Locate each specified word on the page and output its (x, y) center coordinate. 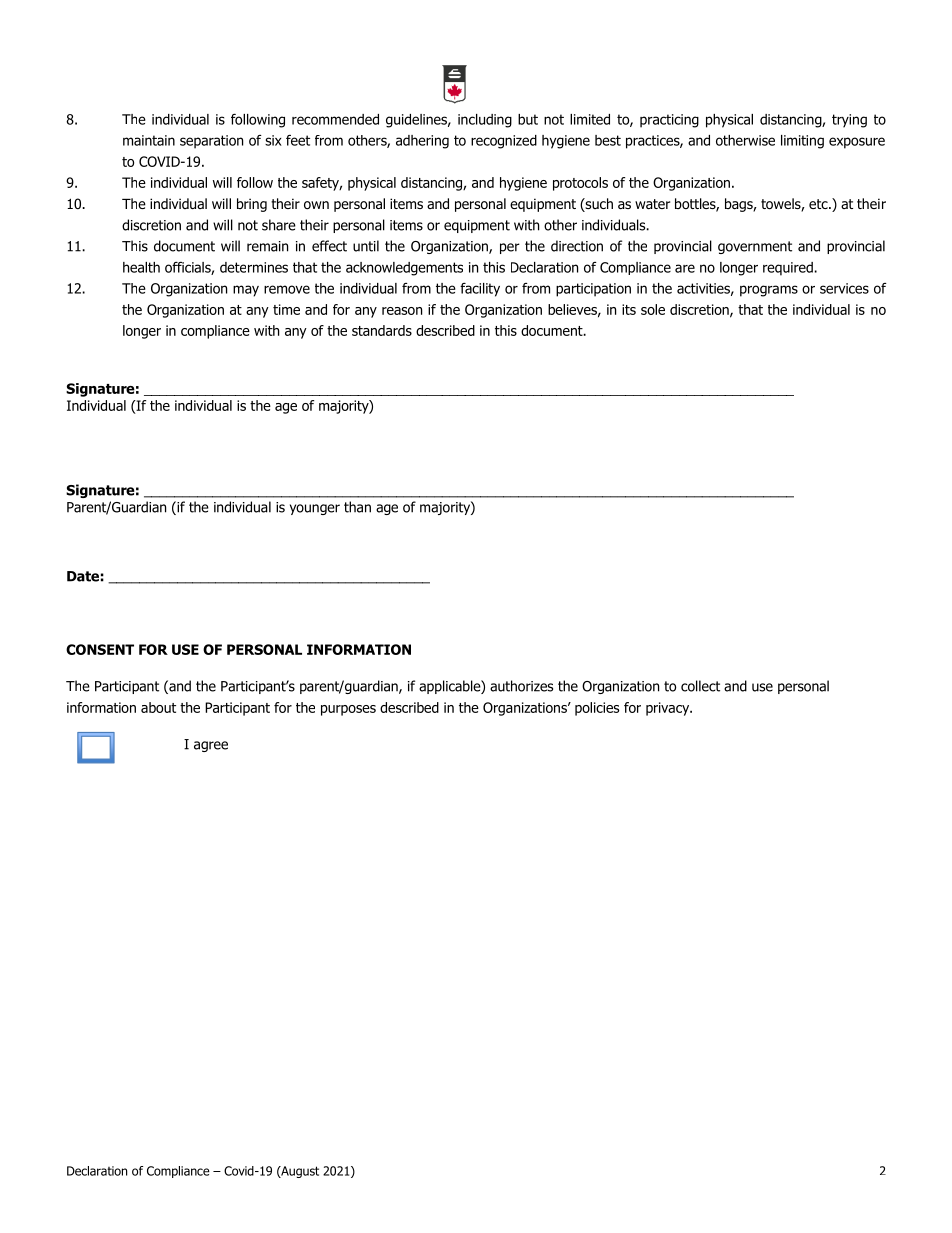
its (629, 309)
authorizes (521, 686)
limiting (802, 142)
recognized (504, 142)
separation (211, 142)
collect (700, 686)
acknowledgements (404, 269)
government (755, 247)
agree (211, 746)
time (286, 309)
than (357, 507)
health (141, 267)
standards (382, 330)
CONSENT (100, 649)
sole (653, 309)
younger (315, 509)
